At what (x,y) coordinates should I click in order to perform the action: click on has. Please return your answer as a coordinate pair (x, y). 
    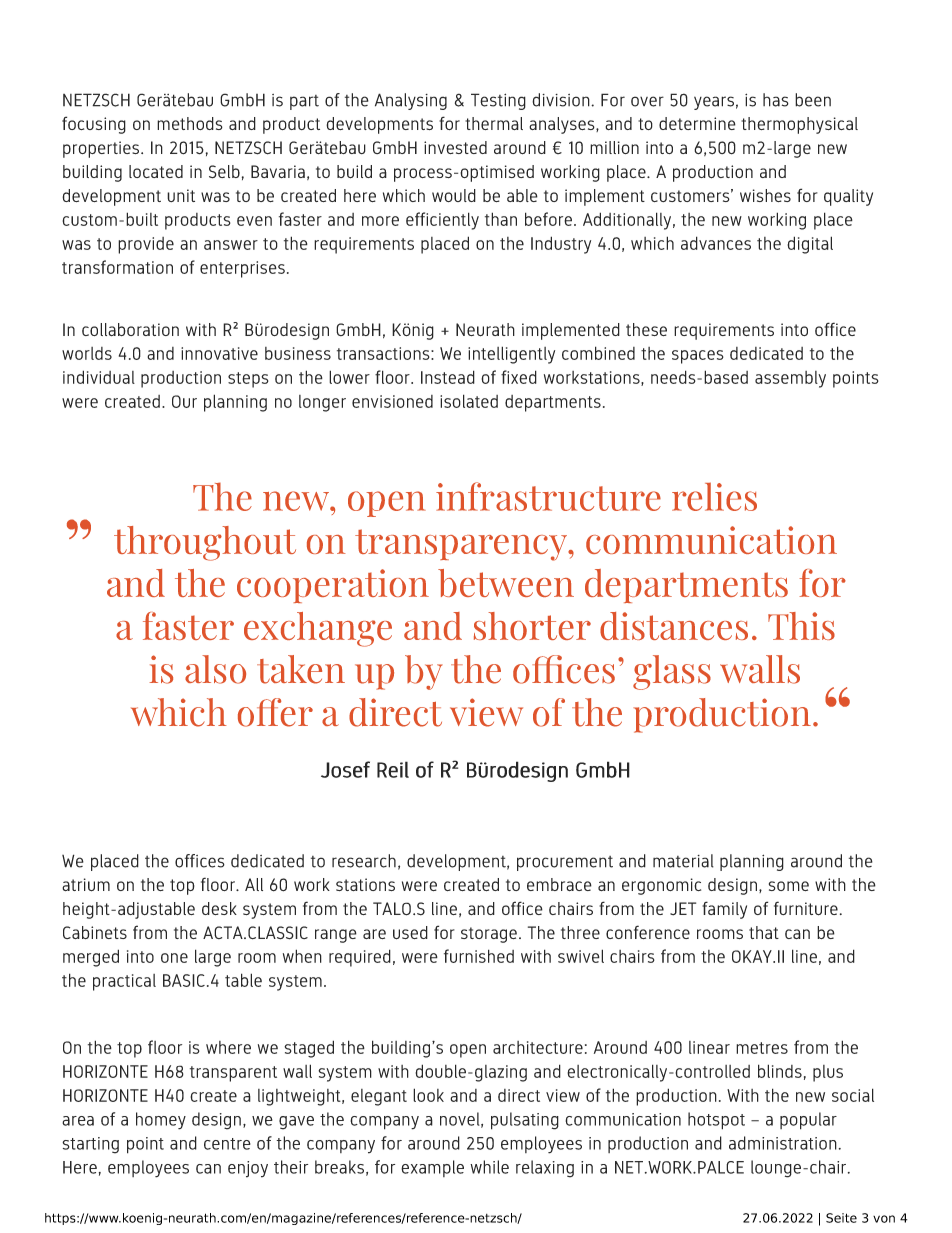
    Looking at the image, I should click on (776, 100).
